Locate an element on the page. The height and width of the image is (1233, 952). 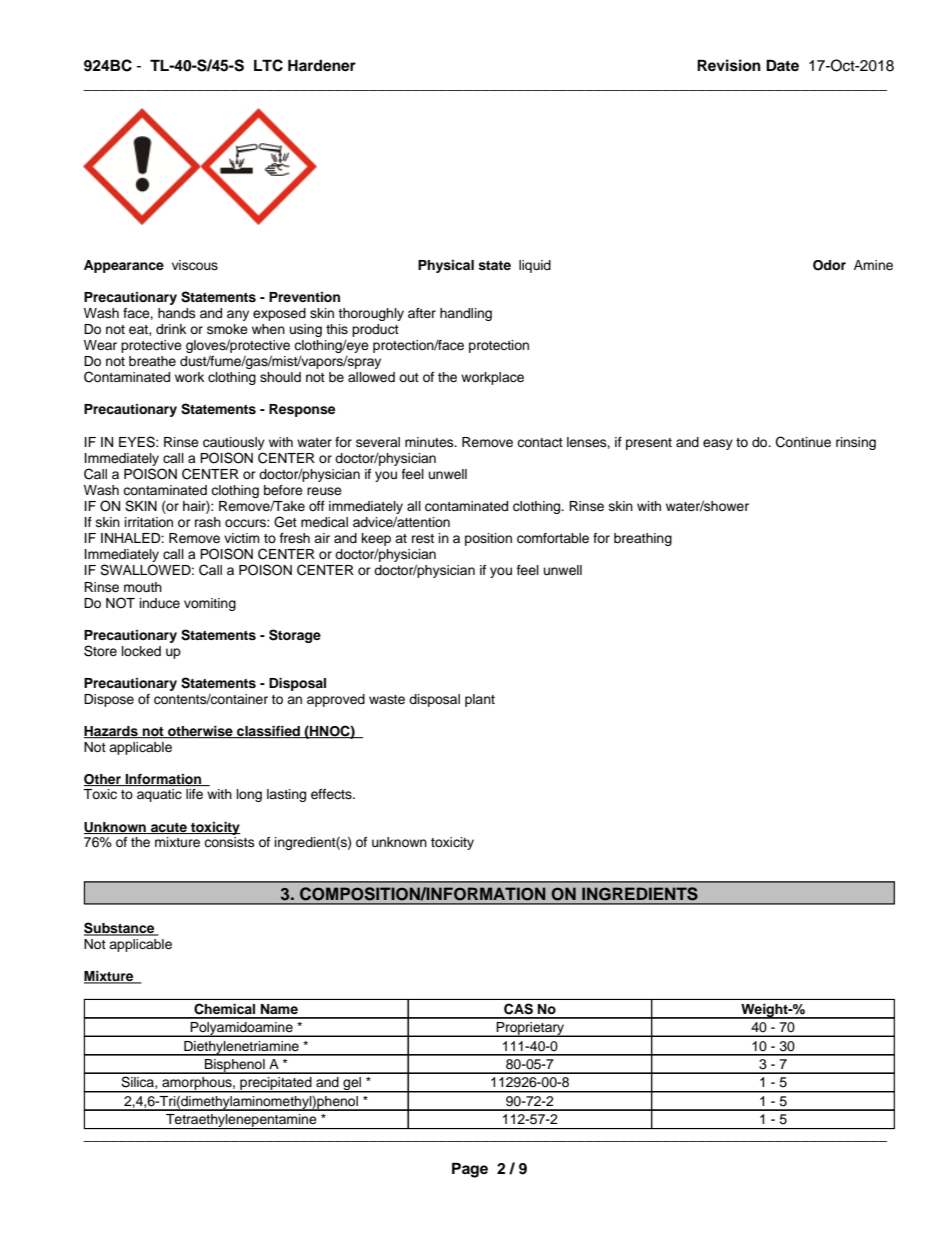
Page is located at coordinates (470, 1170).
